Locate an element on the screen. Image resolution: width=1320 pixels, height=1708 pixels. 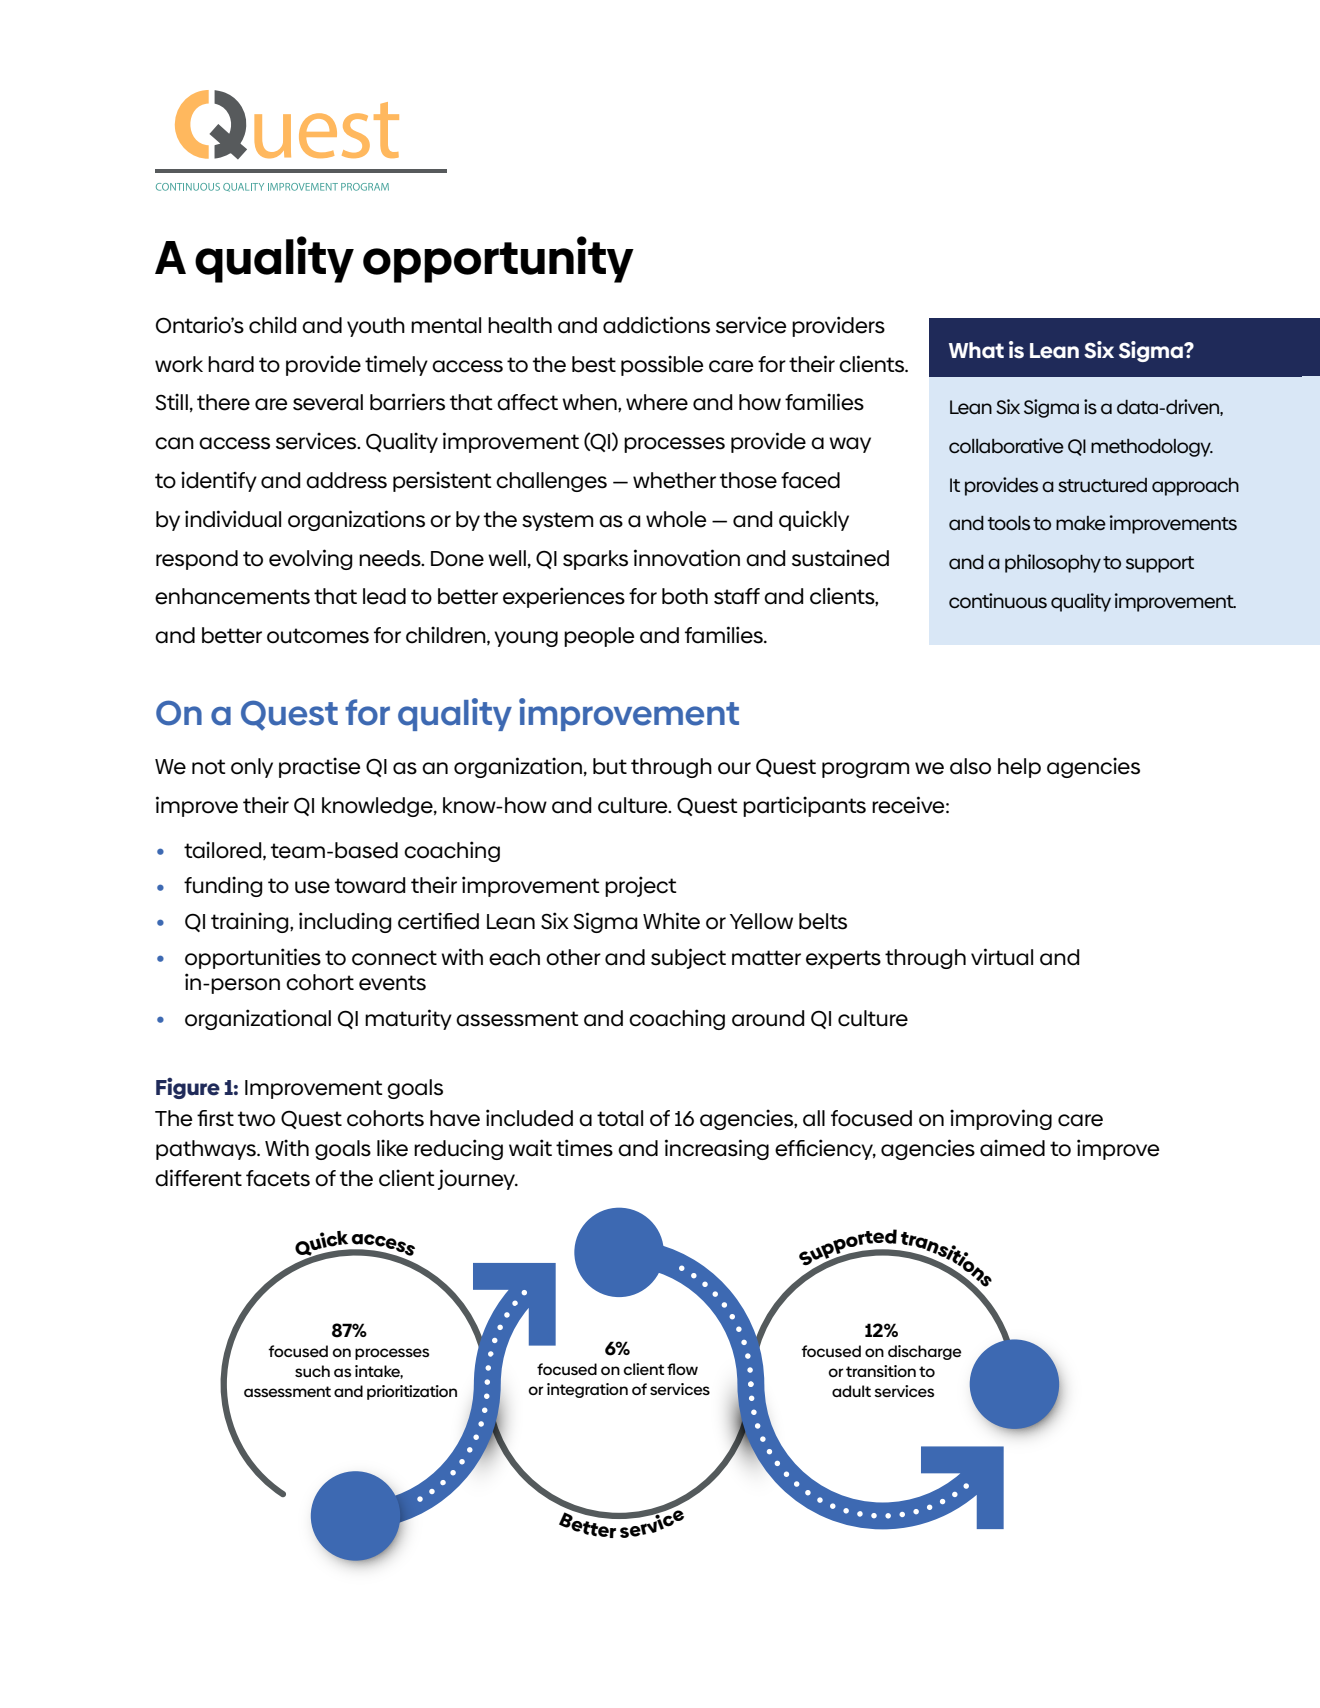
improving is located at coordinates (1001, 1119).
